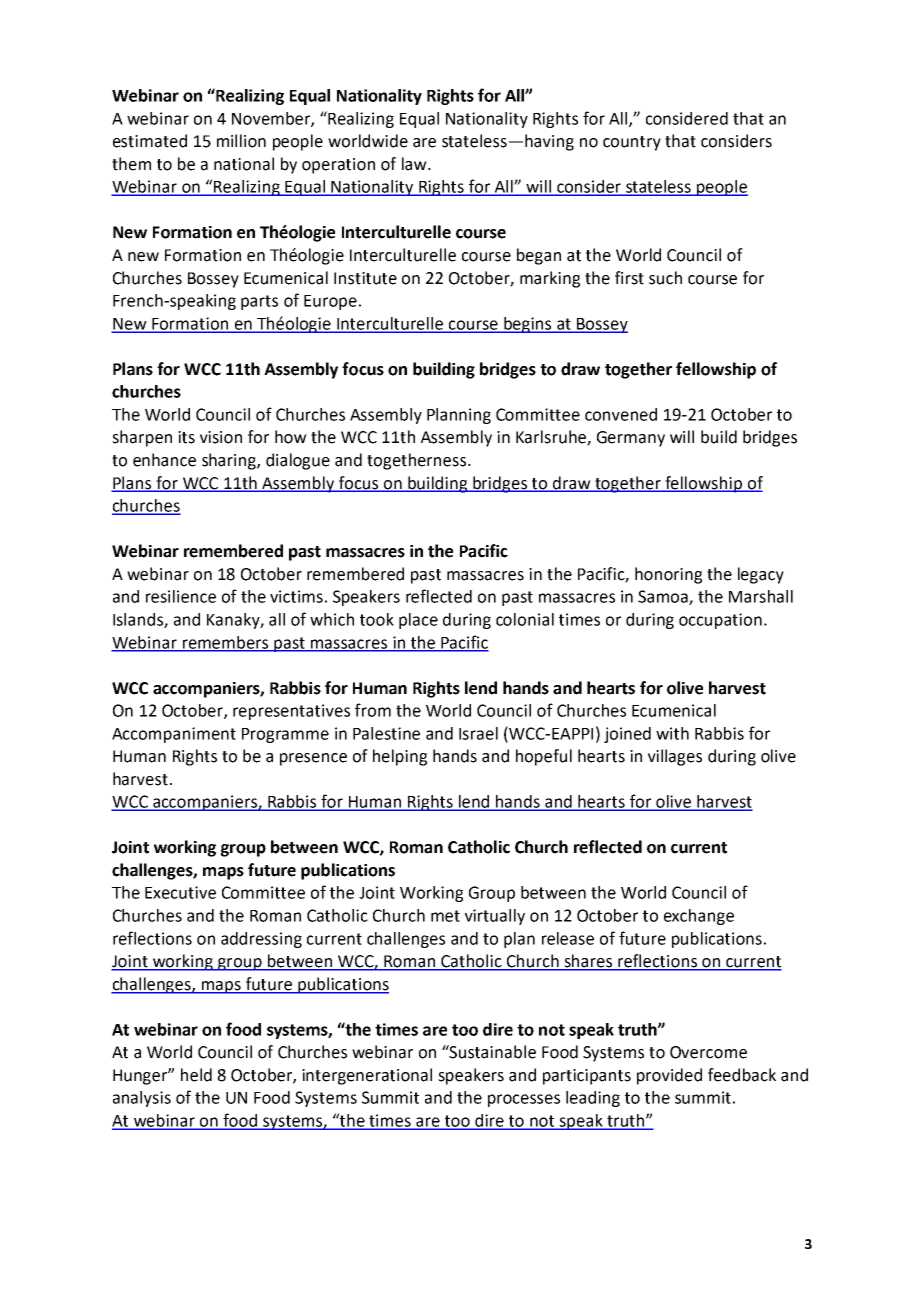 Image resolution: width=924 pixels, height=1309 pixels. I want to click on remembers, so click(225, 643).
